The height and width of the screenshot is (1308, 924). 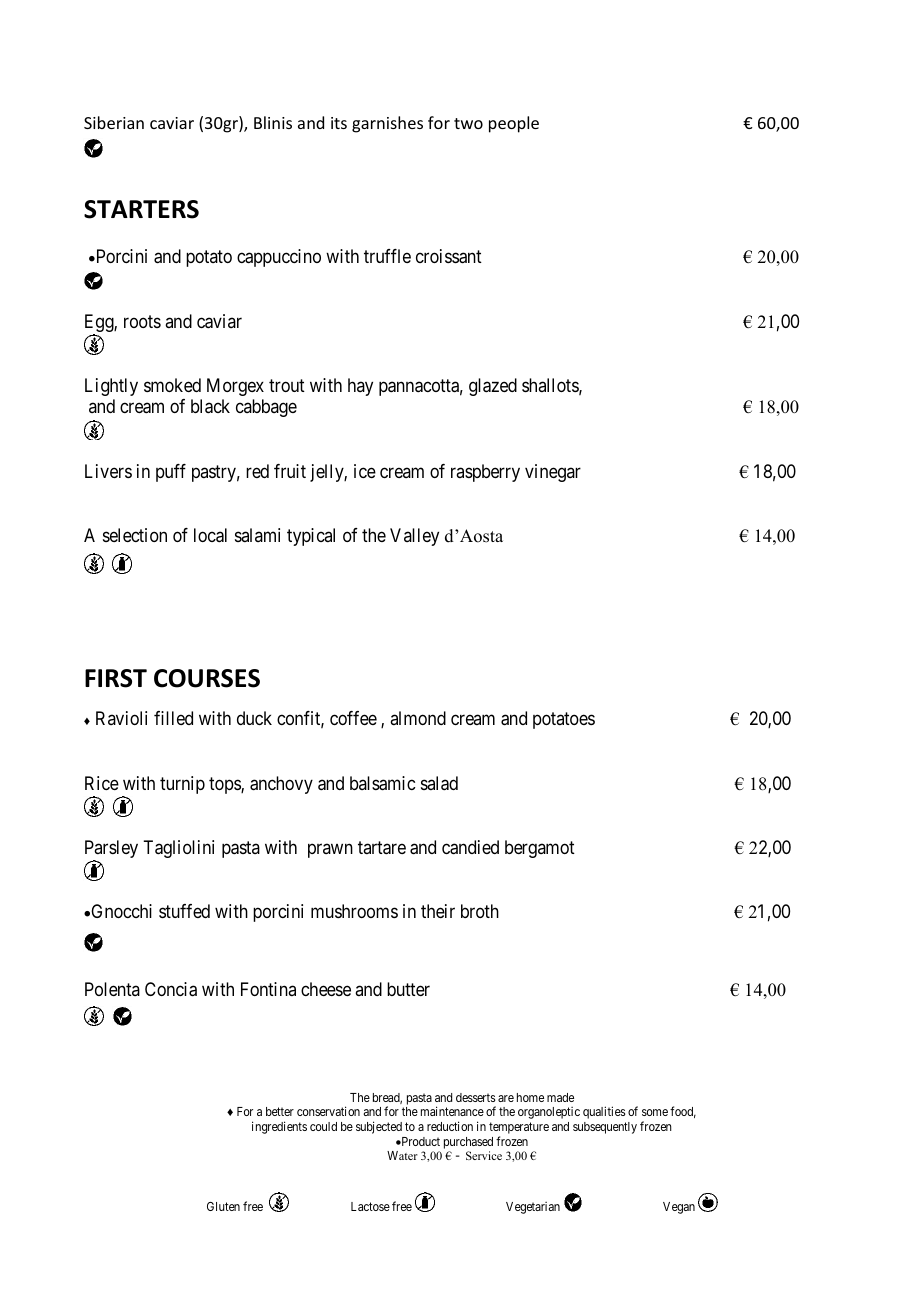 What do you see at coordinates (540, 849) in the screenshot?
I see `bergamot` at bounding box center [540, 849].
